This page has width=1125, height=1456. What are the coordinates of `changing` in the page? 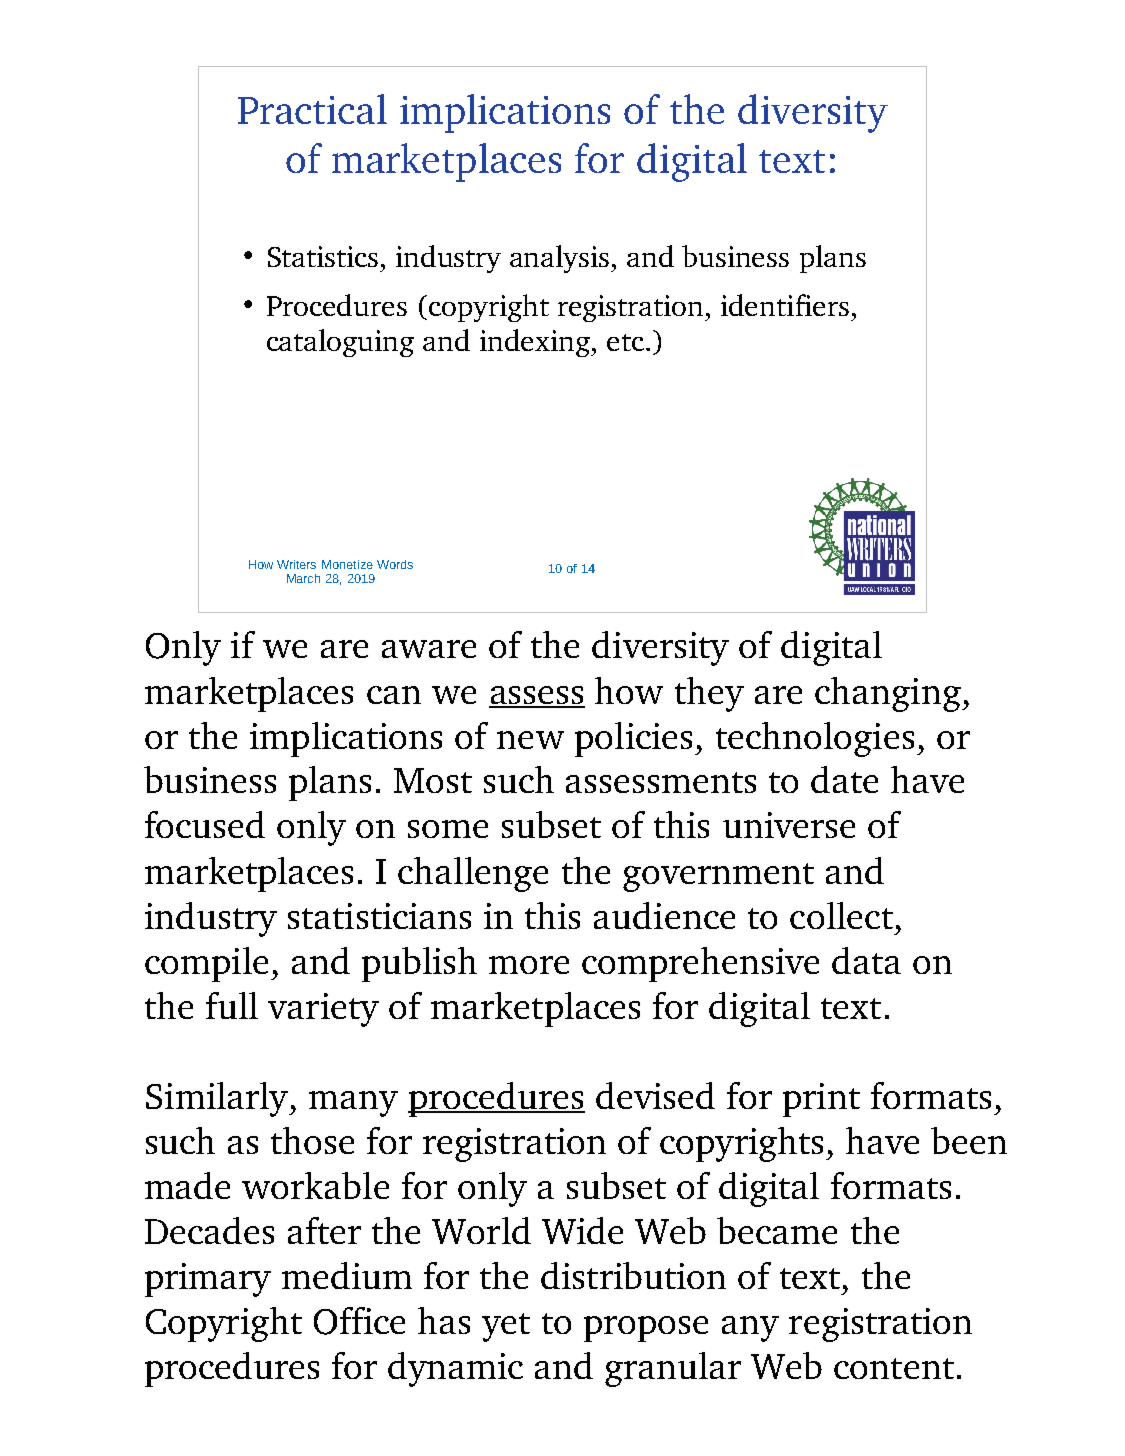 It's located at (889, 694).
